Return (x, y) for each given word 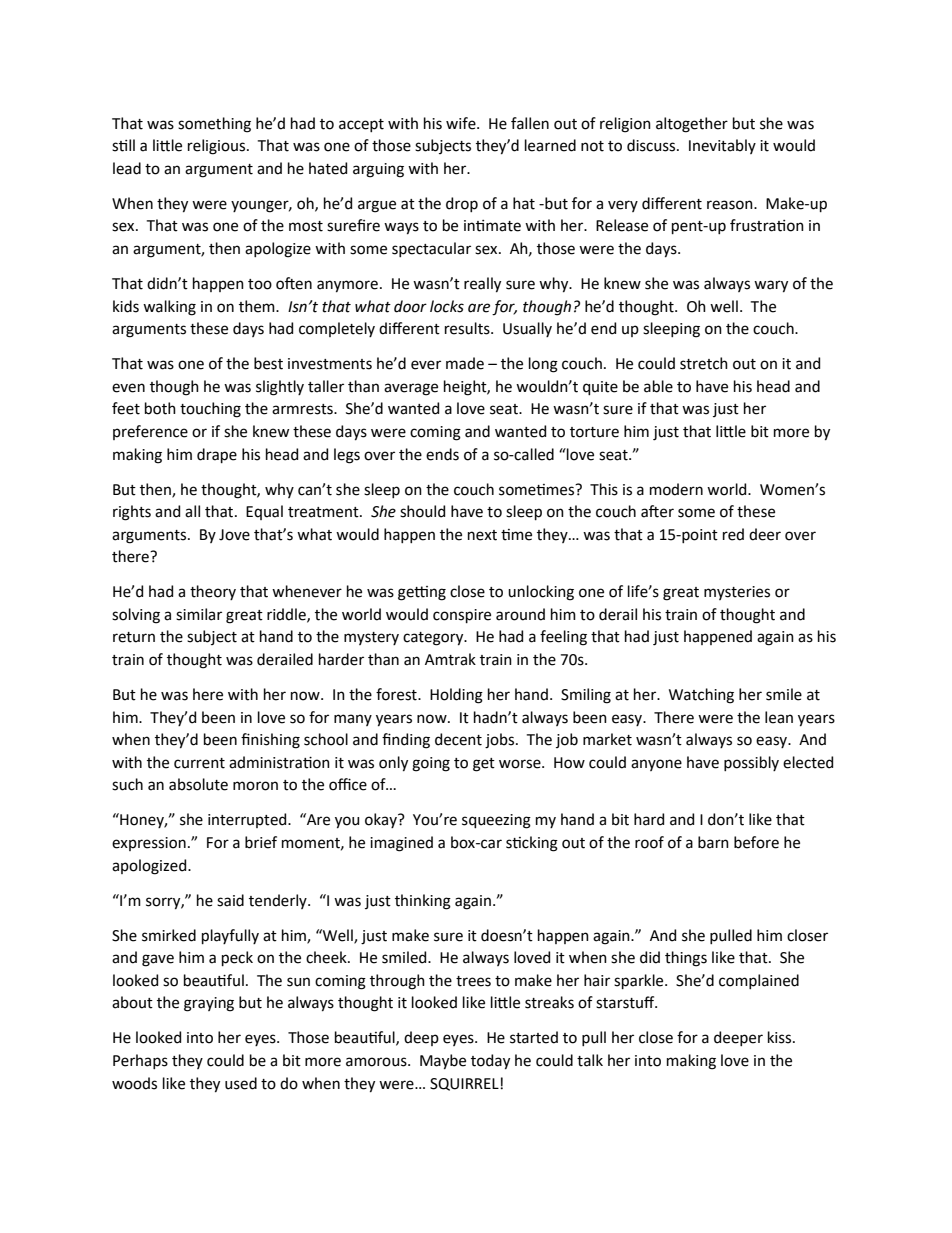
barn (713, 842)
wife (462, 123)
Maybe (443, 1062)
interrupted (248, 820)
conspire (462, 616)
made (465, 363)
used (241, 1083)
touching (210, 410)
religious (218, 147)
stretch (704, 363)
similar (199, 614)
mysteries (737, 593)
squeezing (496, 821)
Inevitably (722, 146)
